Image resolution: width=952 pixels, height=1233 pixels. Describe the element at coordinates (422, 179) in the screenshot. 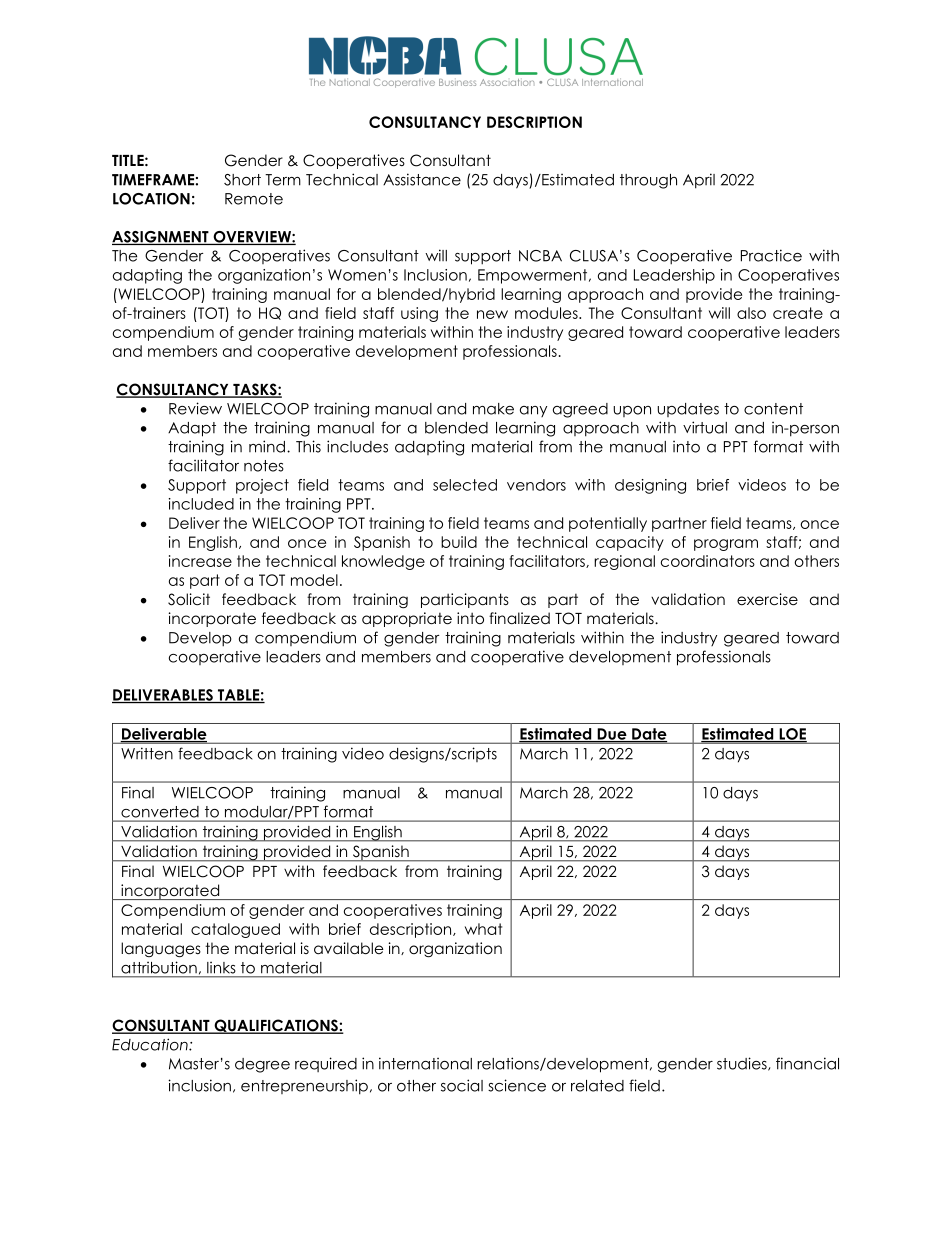

I see `Assistance` at that location.
